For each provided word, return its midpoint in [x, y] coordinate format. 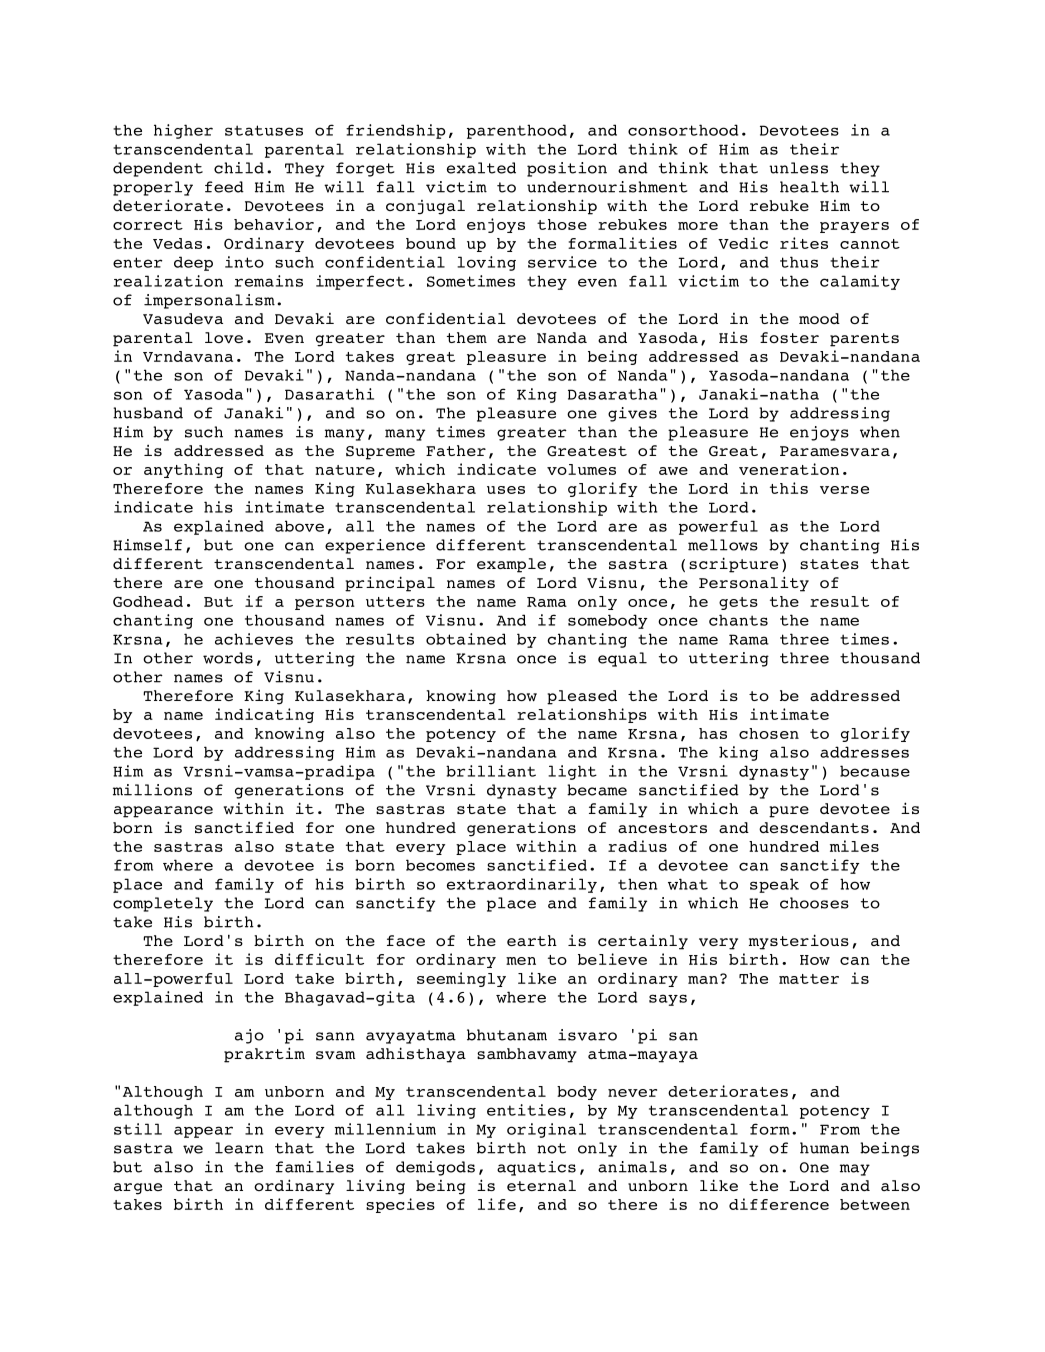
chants [738, 620]
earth [532, 940]
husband [148, 413]
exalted [481, 168]
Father [456, 450]
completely [163, 904]
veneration [789, 469]
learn [239, 1148]
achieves [254, 639]
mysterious [799, 942]
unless [798, 168]
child [239, 168]
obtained [466, 639]
